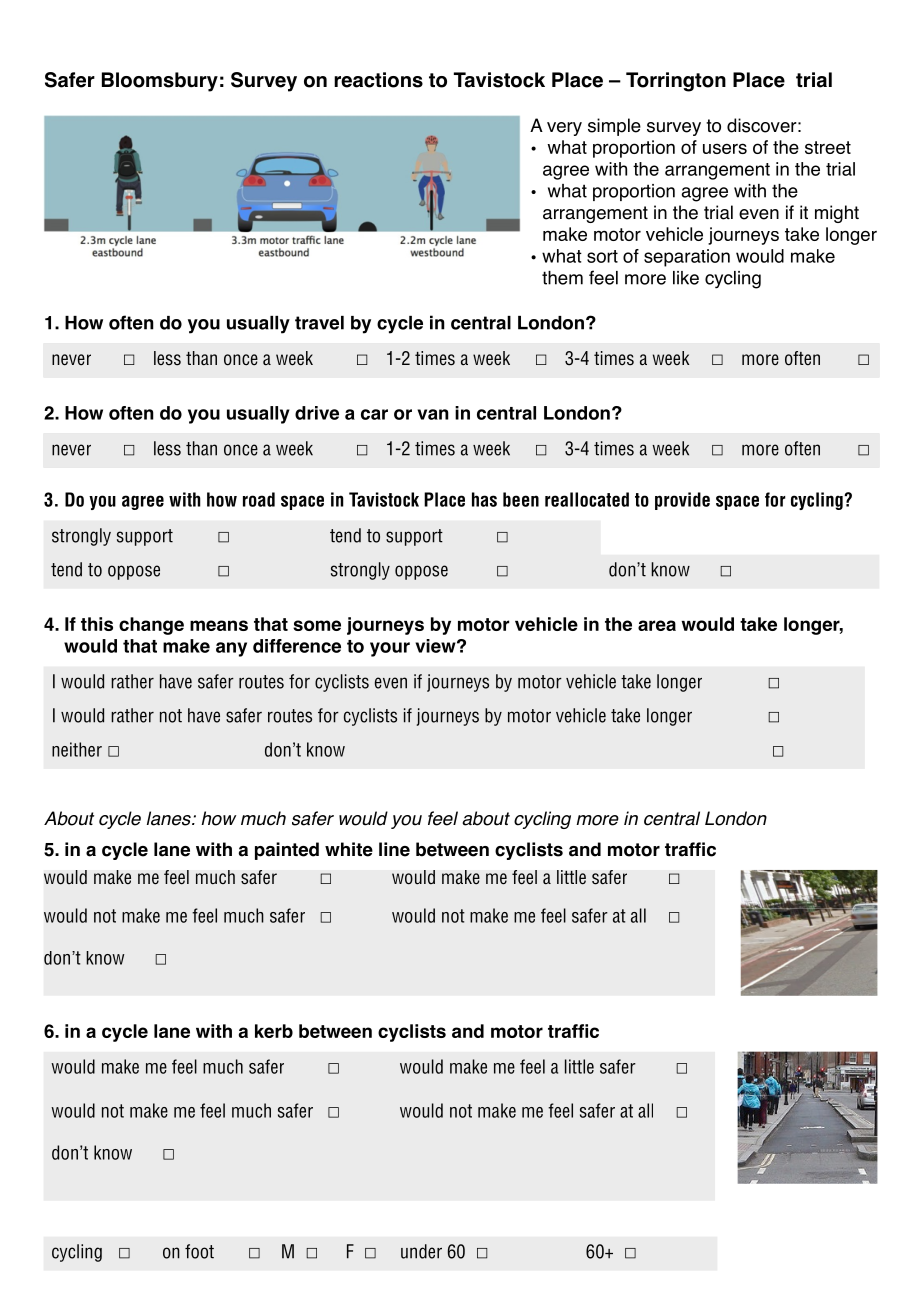 The height and width of the screenshot is (1308, 924). What do you see at coordinates (378, 80) in the screenshot?
I see `reactions` at bounding box center [378, 80].
